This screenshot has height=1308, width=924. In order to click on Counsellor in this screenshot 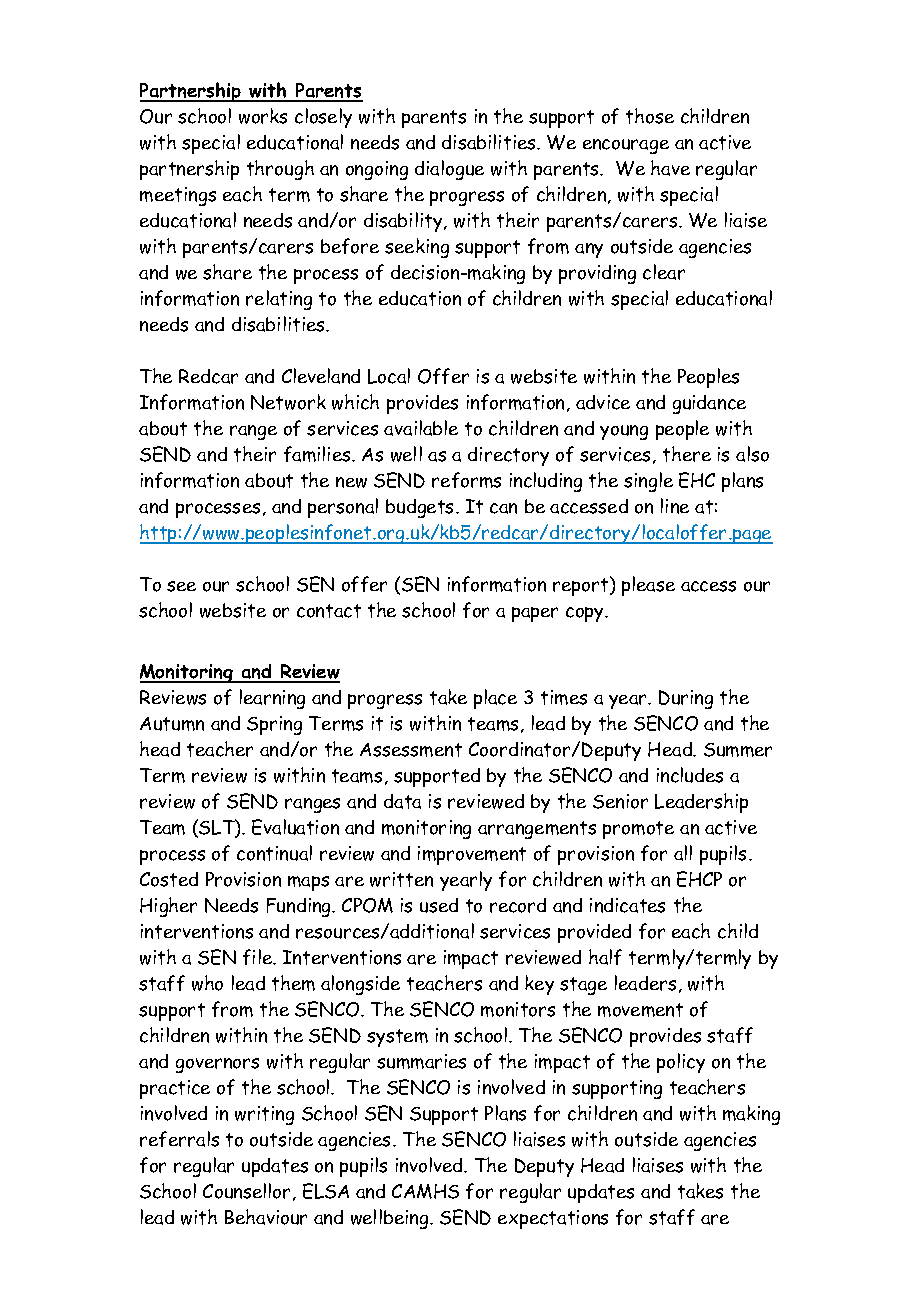, I will do `click(248, 1192)`.
